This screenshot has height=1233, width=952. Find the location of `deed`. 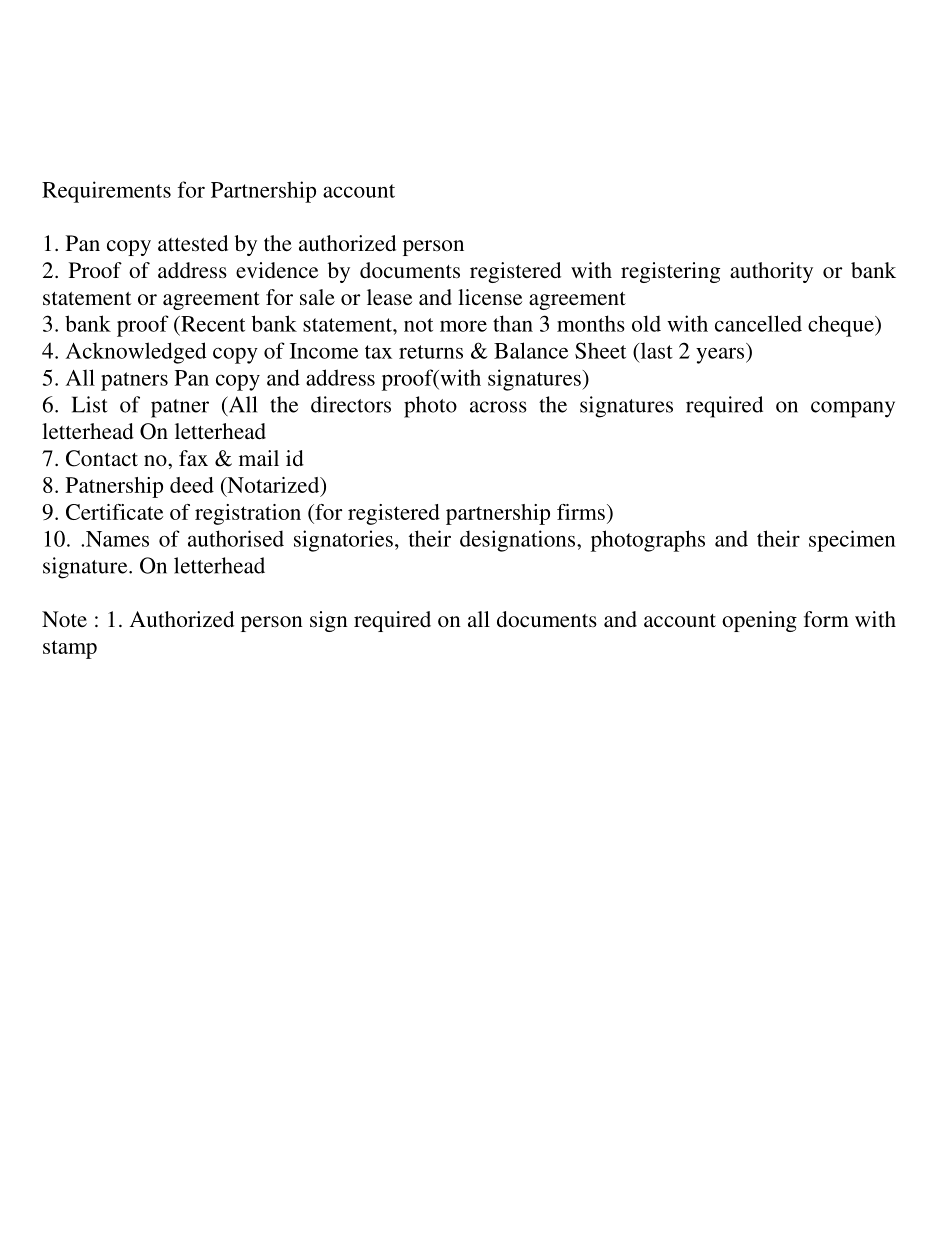

deed is located at coordinates (192, 485).
